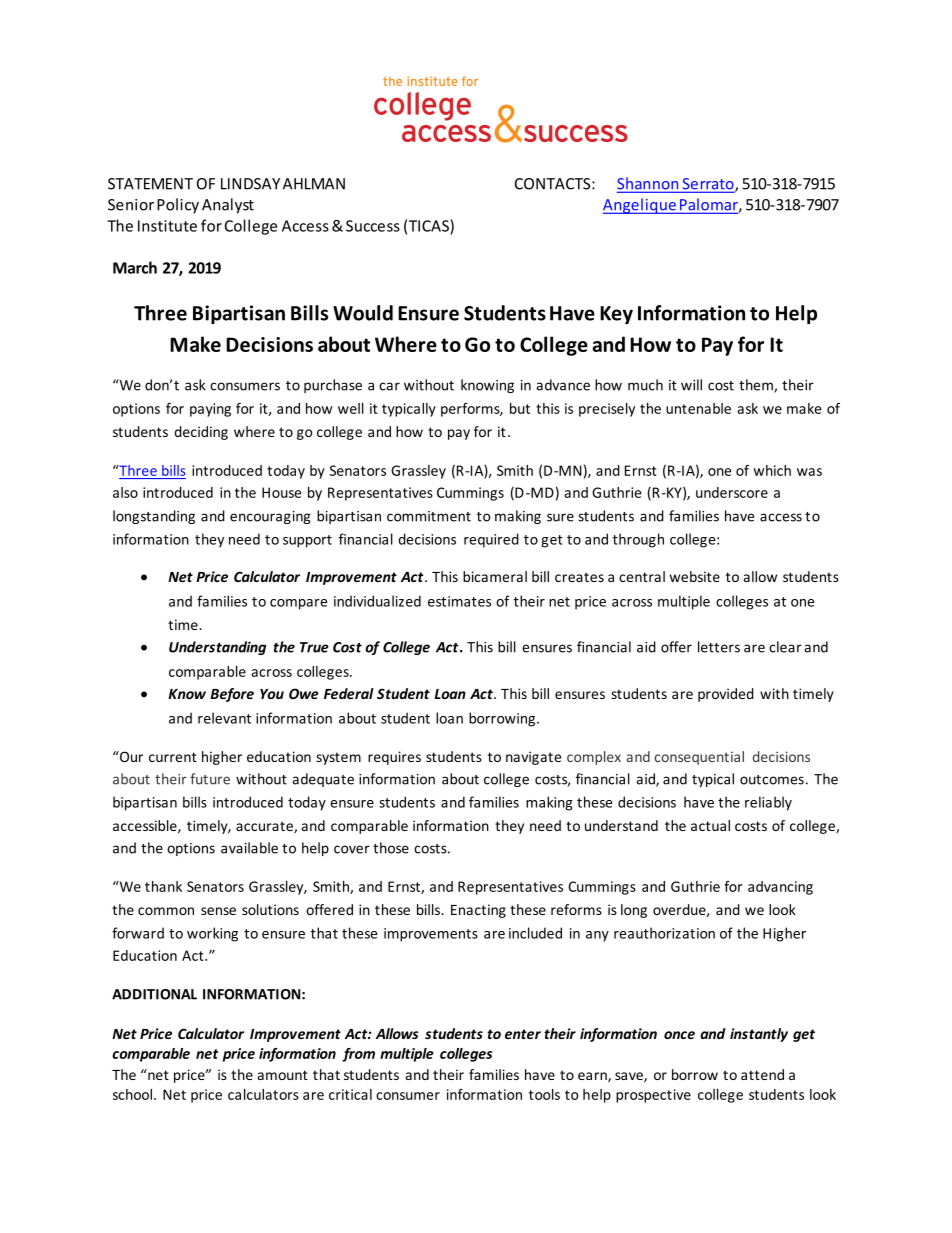 The image size is (952, 1233). What do you see at coordinates (270, 517) in the document?
I see `encouraging` at bounding box center [270, 517].
